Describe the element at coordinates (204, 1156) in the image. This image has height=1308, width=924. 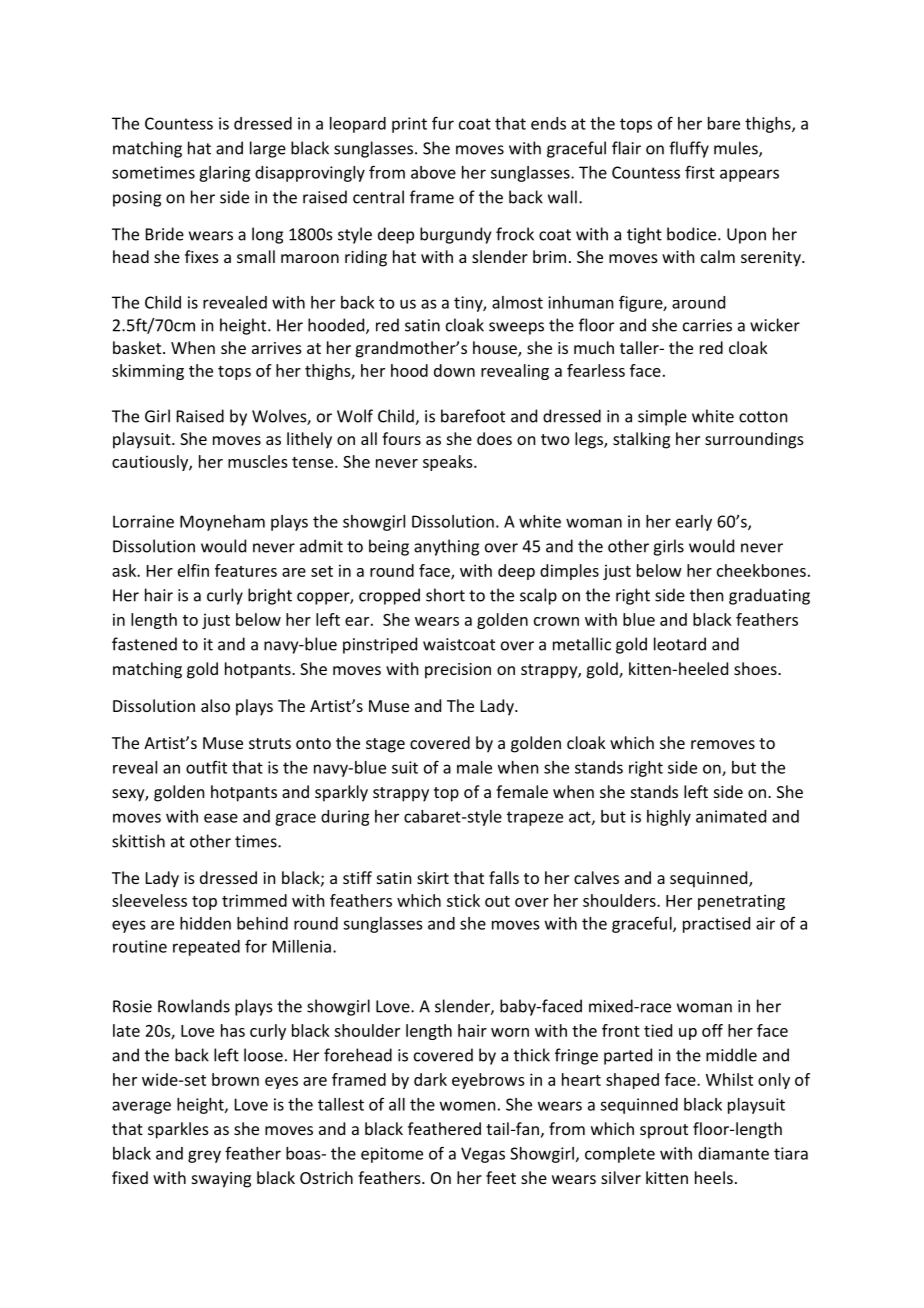
I see `grey` at that location.
